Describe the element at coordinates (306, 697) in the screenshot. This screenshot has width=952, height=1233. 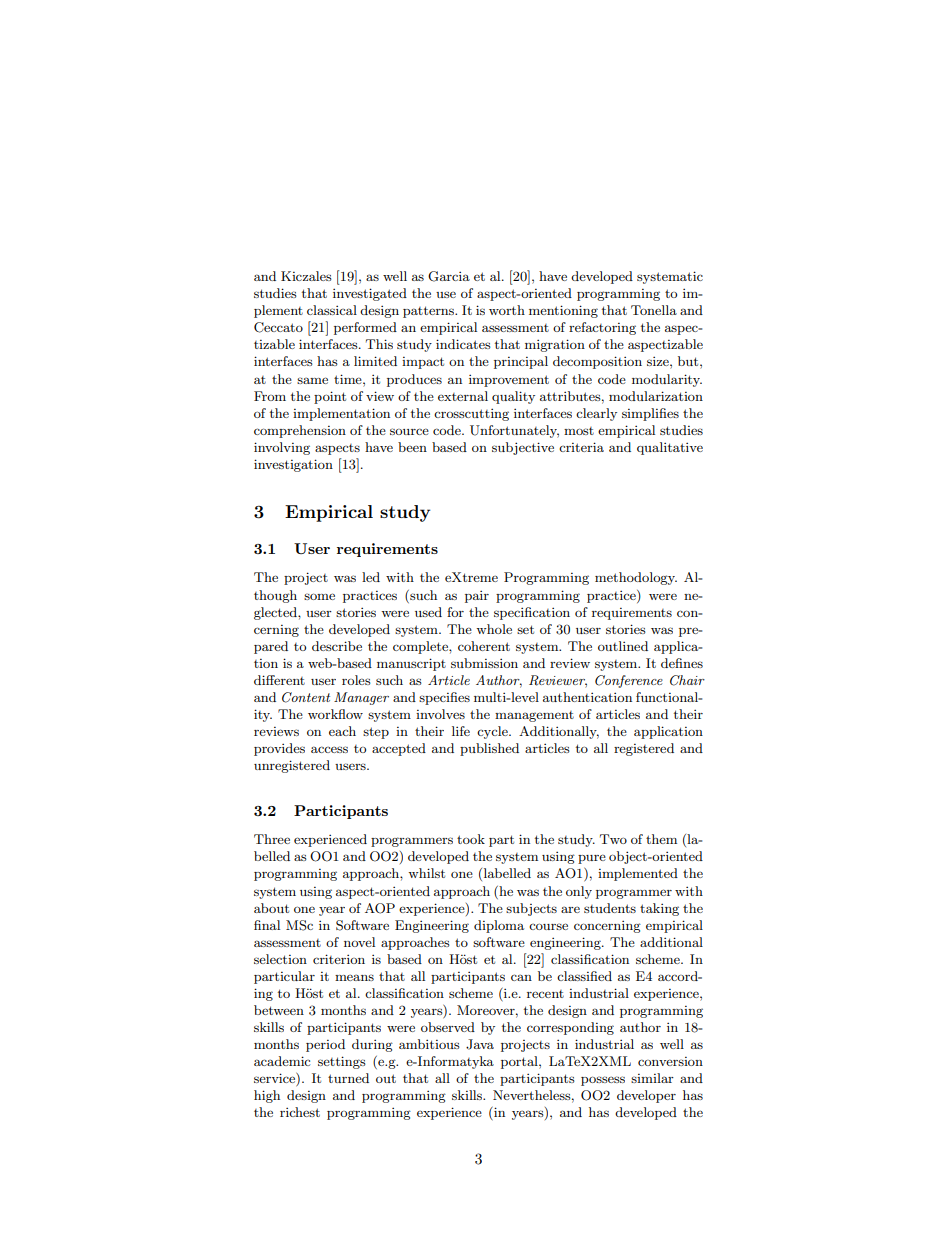
I see `Content` at that location.
